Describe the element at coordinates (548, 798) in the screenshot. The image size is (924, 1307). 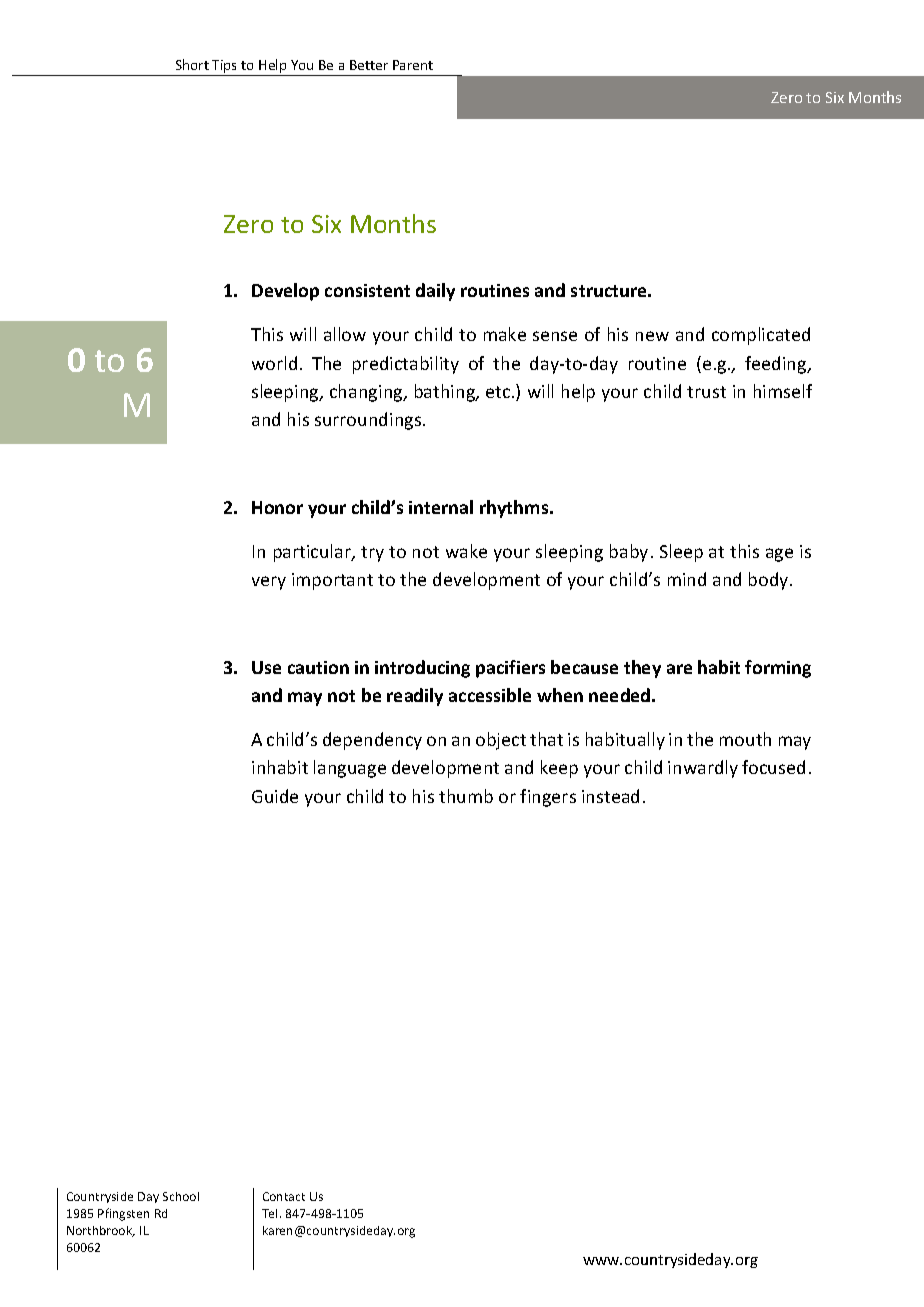
I see `fingers` at that location.
